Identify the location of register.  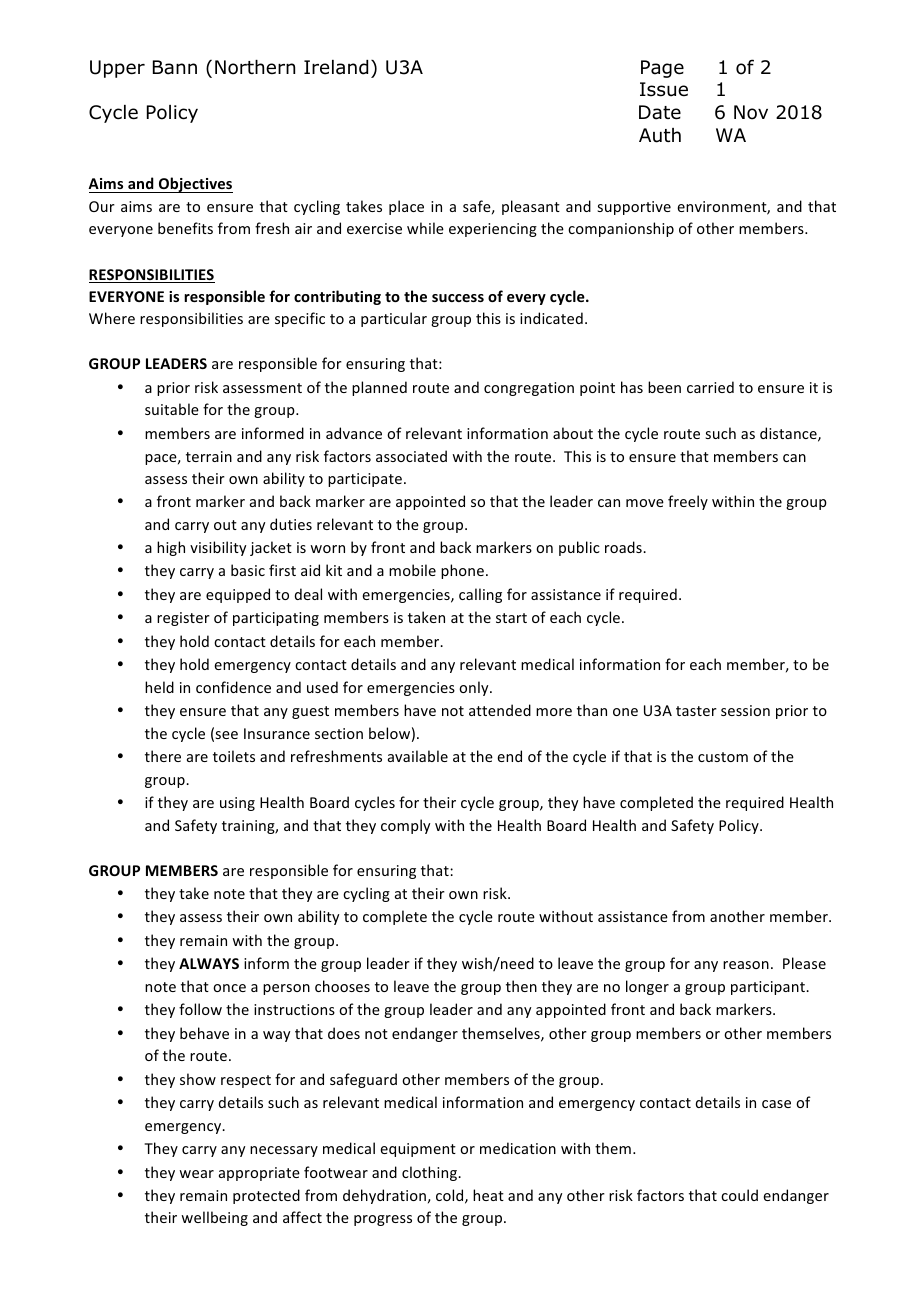
(183, 619).
